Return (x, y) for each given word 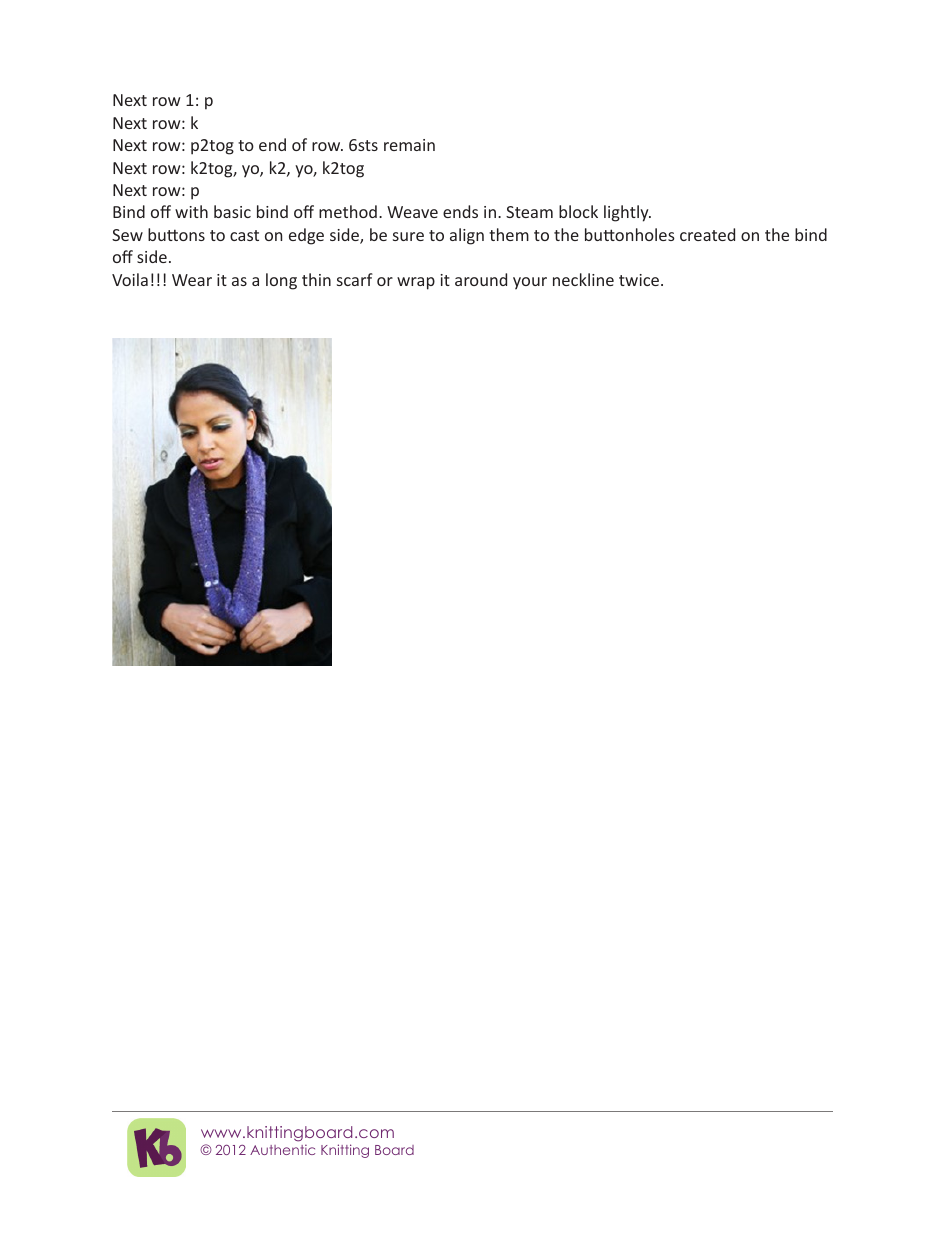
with (191, 211)
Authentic (282, 1149)
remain (409, 145)
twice (640, 280)
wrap (416, 283)
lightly (627, 213)
